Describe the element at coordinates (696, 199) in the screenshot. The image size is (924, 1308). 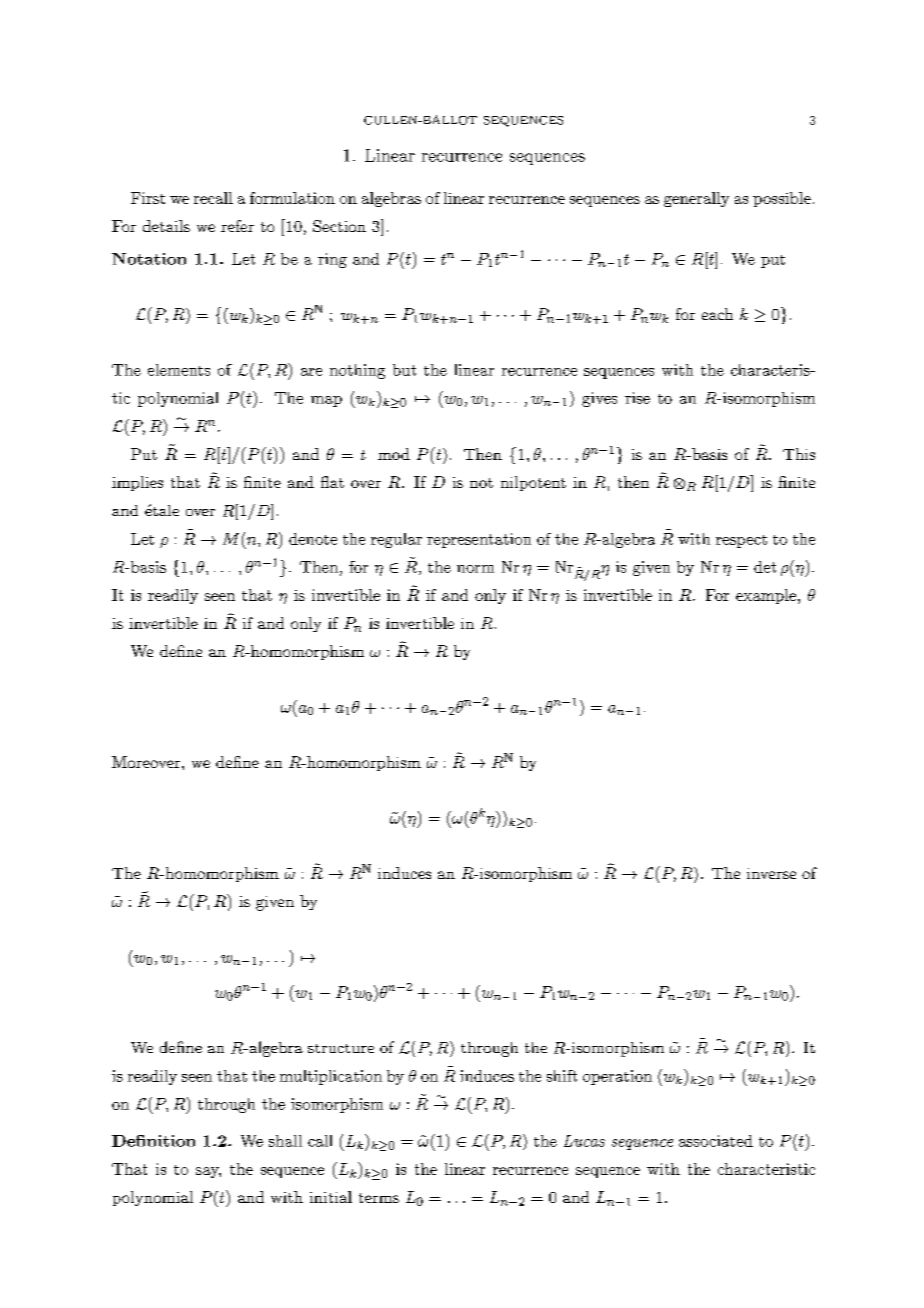
I see `generally` at that location.
